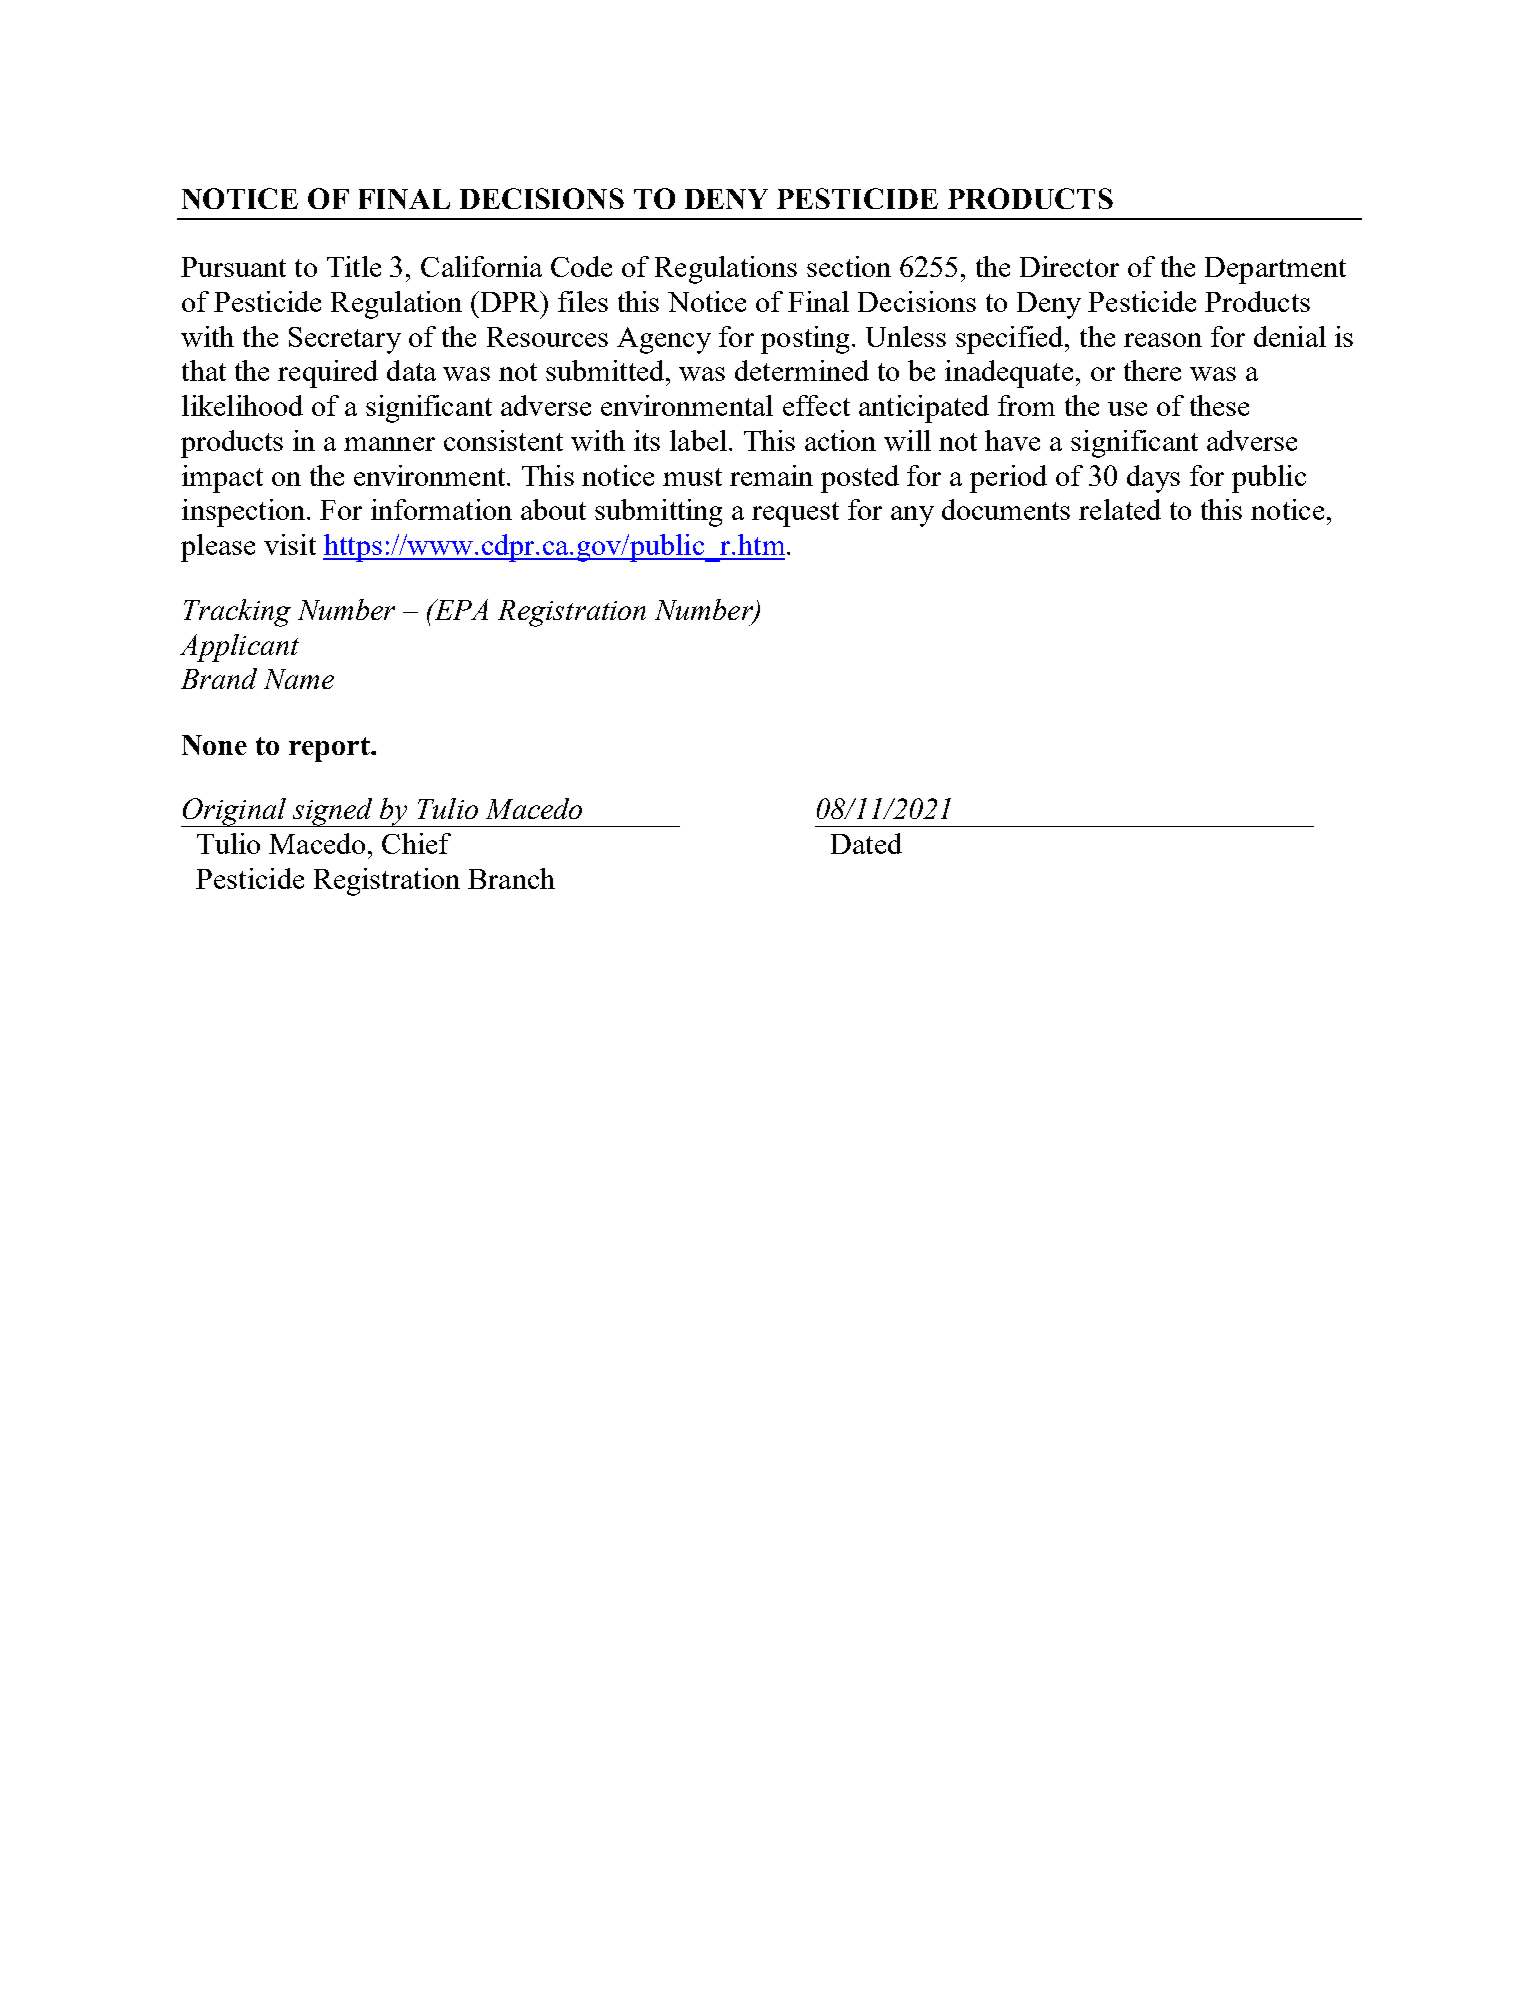 The width and height of the screenshot is (1540, 1993). Describe the element at coordinates (1153, 479) in the screenshot. I see `days` at that location.
